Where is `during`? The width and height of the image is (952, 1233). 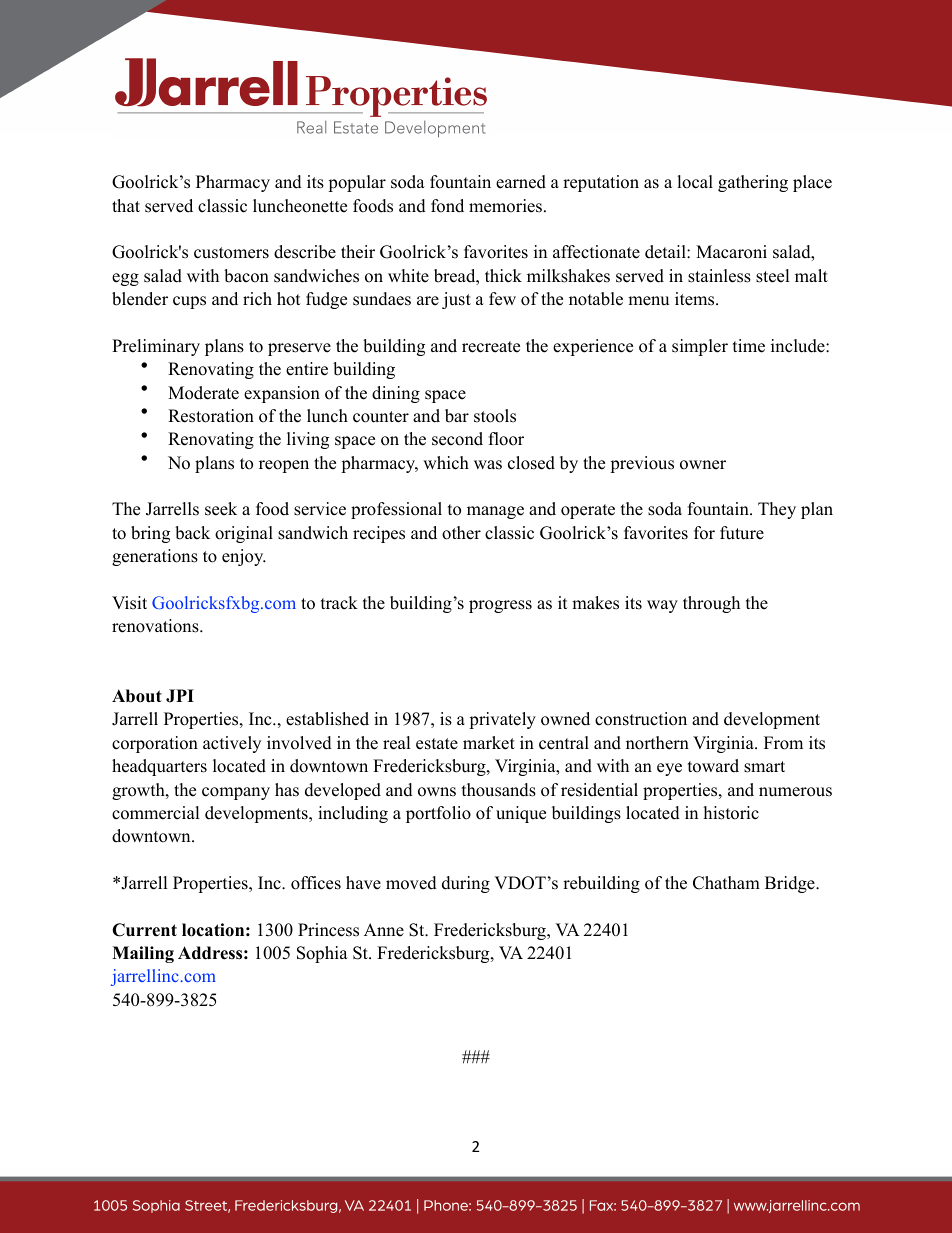
during is located at coordinates (466, 884).
